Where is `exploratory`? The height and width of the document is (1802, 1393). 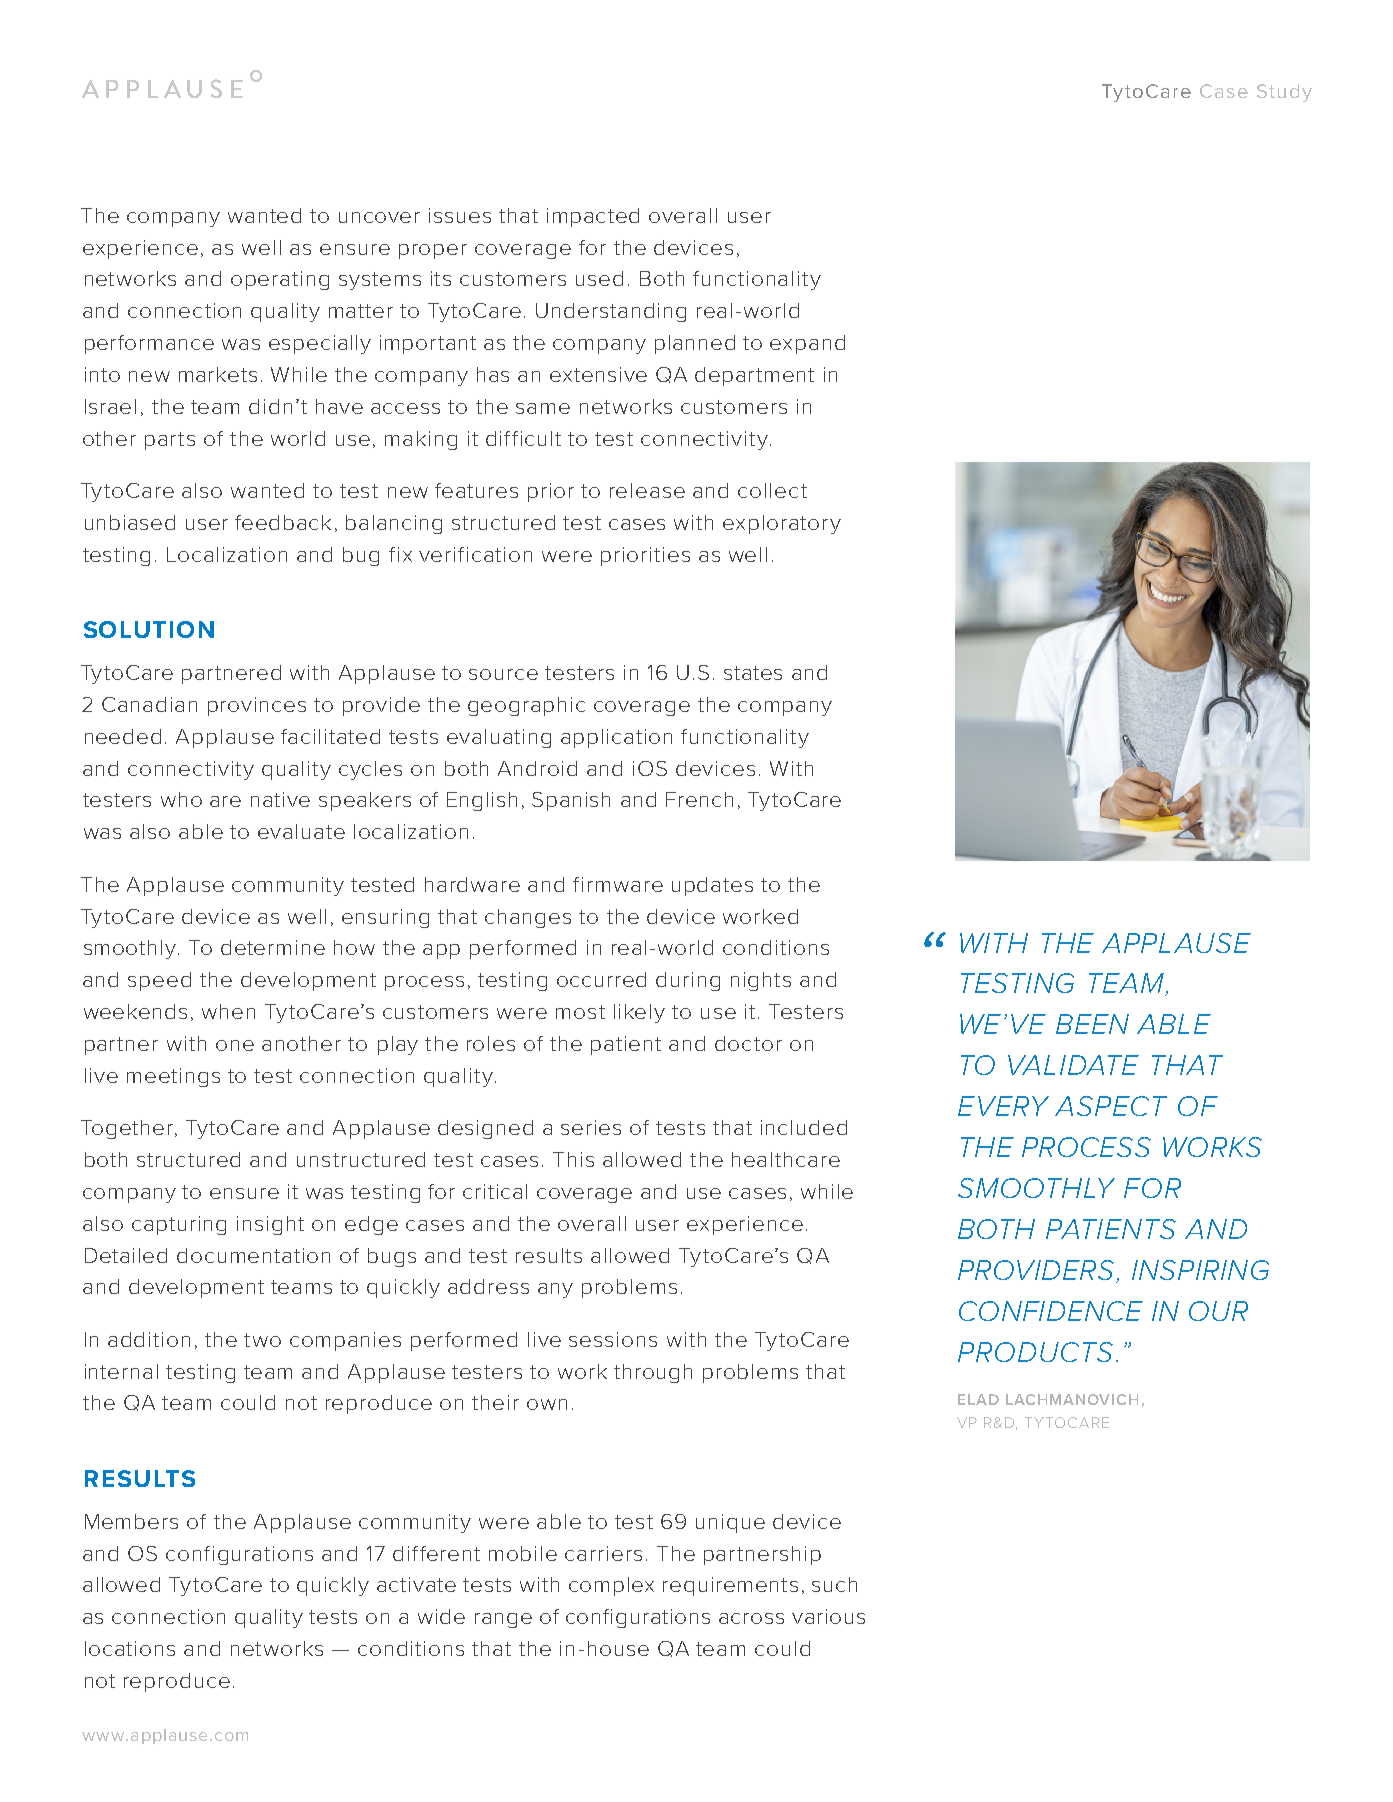
exploratory is located at coordinates (782, 524).
